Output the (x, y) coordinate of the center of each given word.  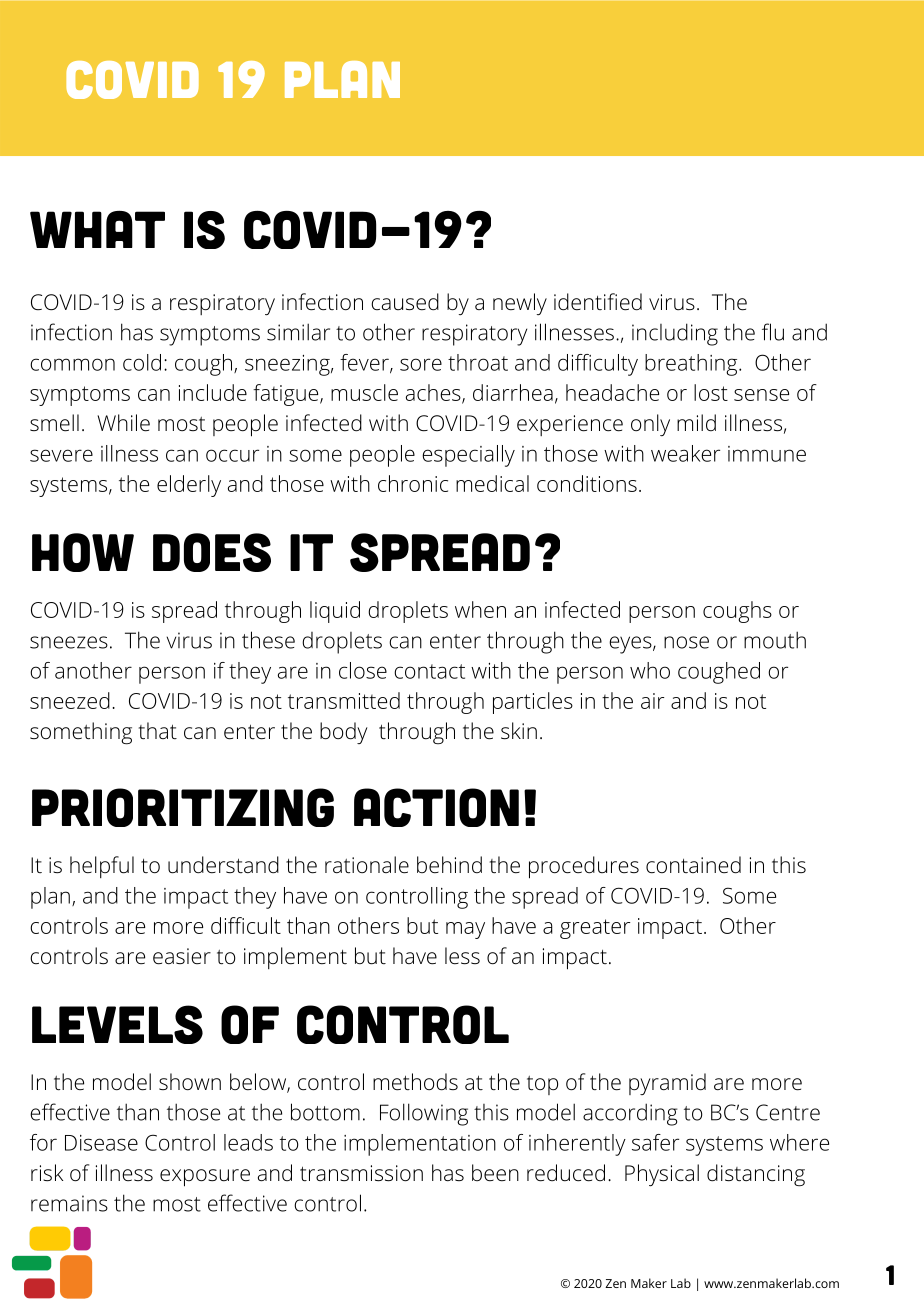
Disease (101, 1143)
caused (405, 302)
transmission (361, 1173)
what (97, 229)
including (675, 334)
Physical (662, 1175)
